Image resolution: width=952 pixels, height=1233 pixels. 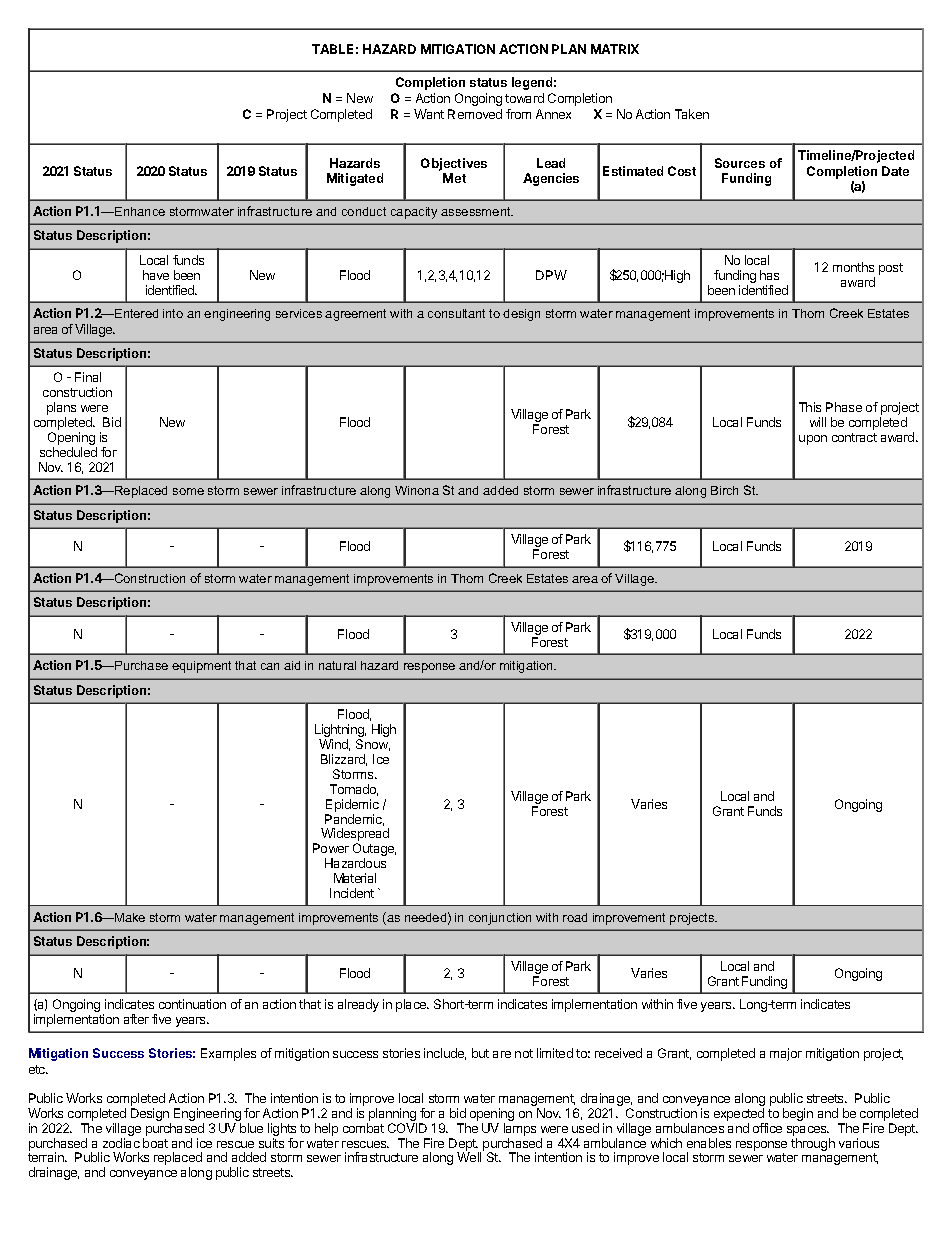 What do you see at coordinates (155, 1143) in the screenshot?
I see `boat` at bounding box center [155, 1143].
